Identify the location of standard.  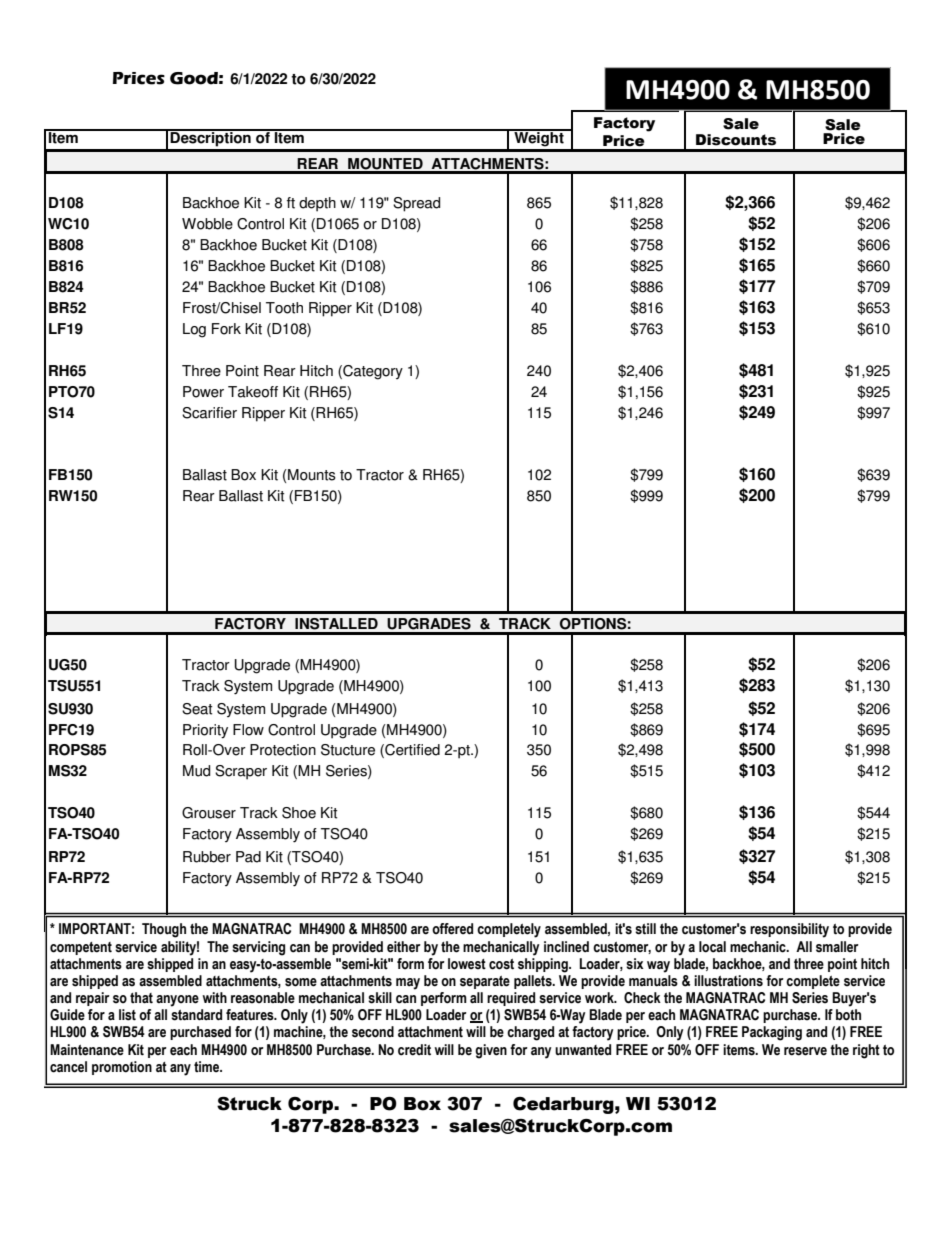
(196, 1015).
